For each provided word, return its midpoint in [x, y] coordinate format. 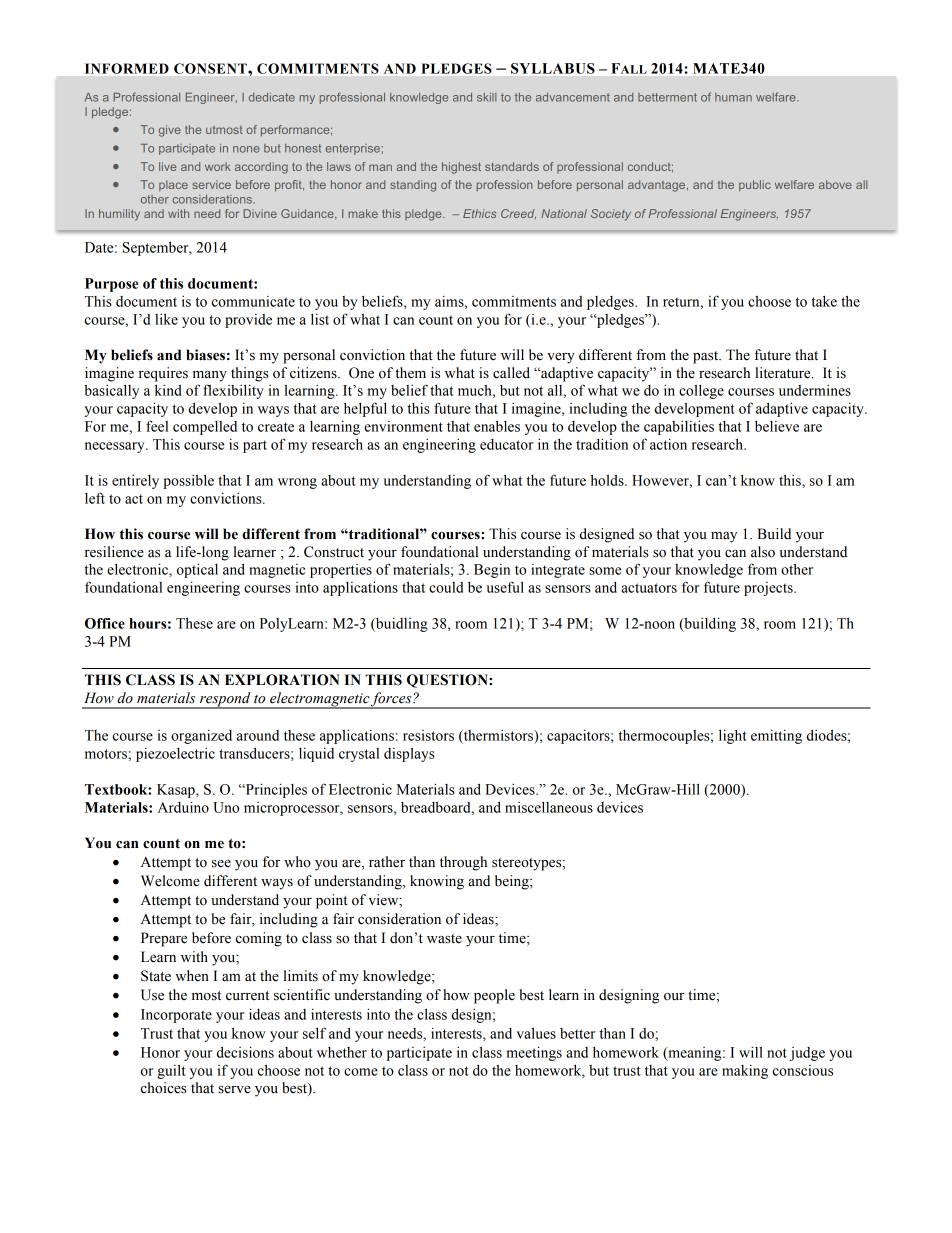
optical [197, 570]
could [446, 587]
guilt [171, 1071]
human [733, 97]
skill [487, 97]
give [170, 131]
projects [769, 589]
